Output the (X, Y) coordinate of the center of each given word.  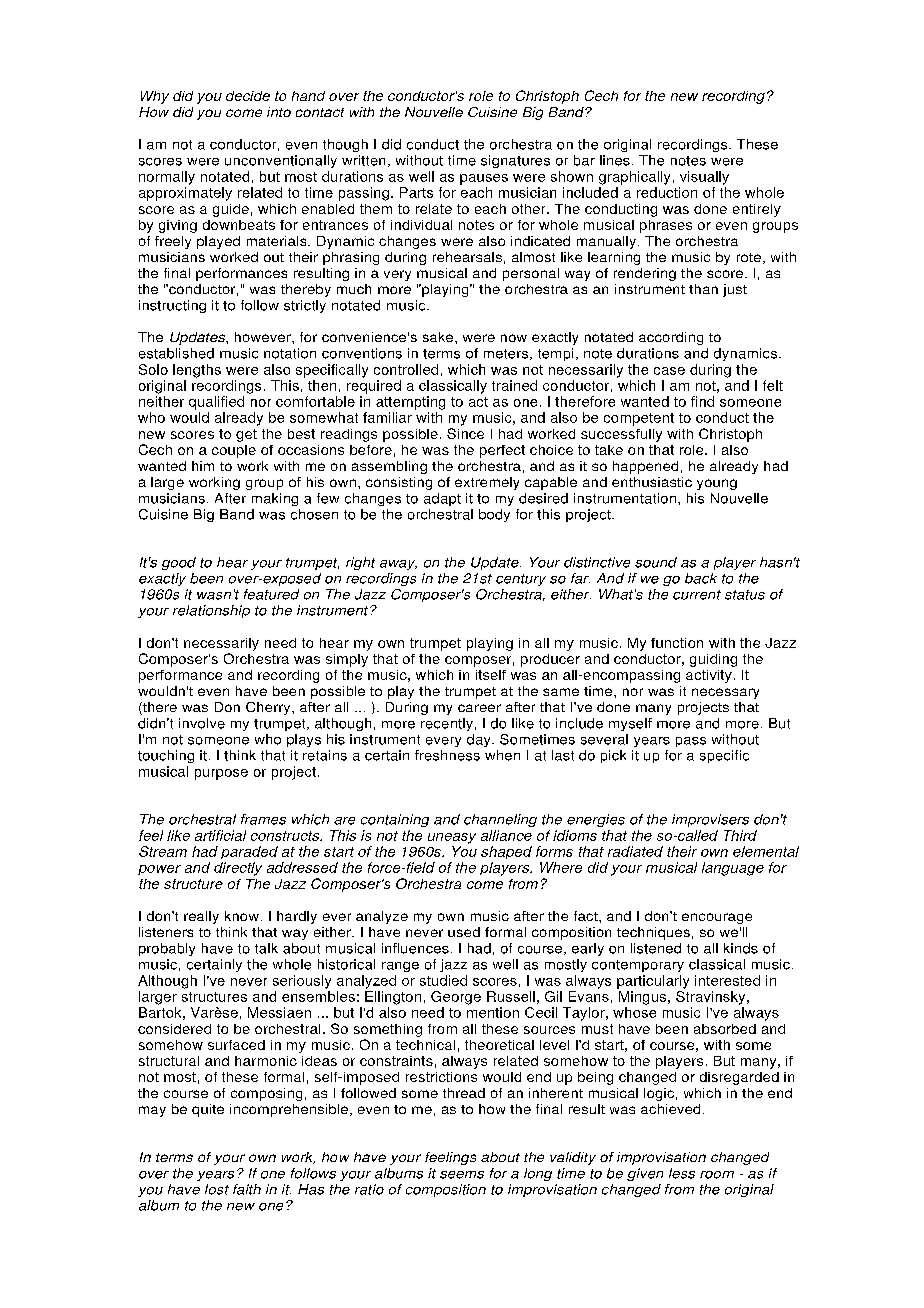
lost (217, 1189)
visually (704, 178)
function (677, 643)
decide (248, 96)
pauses (484, 179)
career (479, 708)
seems (462, 1175)
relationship (211, 611)
